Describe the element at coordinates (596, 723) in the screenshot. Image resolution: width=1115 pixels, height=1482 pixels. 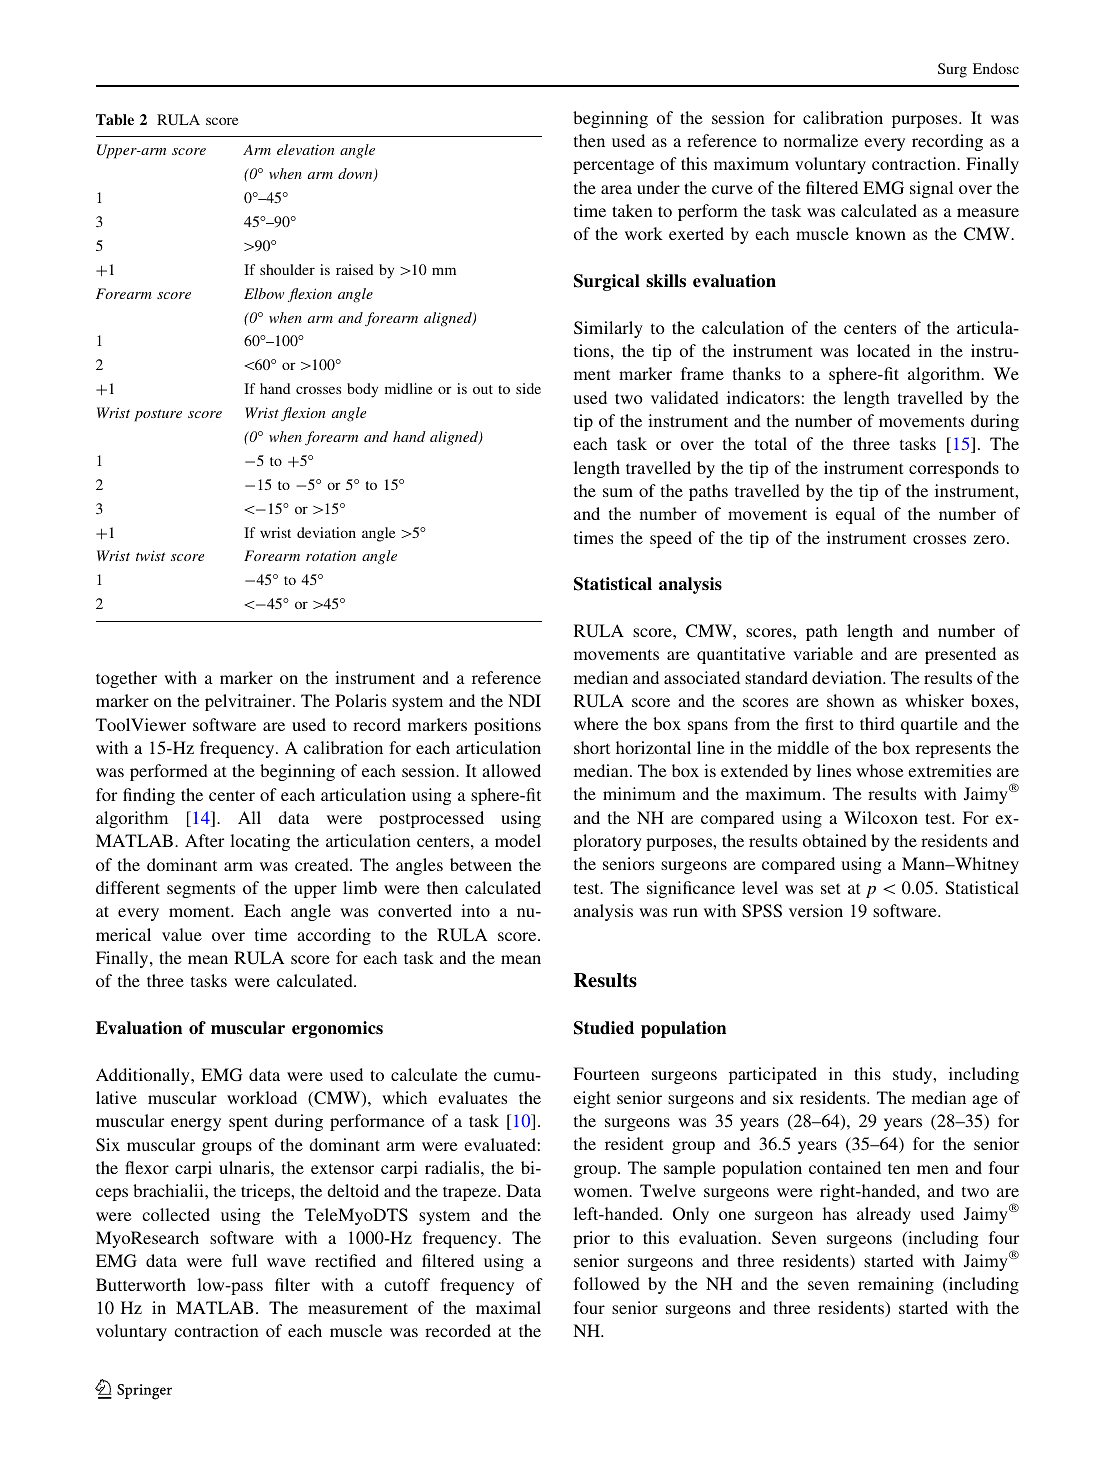
I see `where` at that location.
